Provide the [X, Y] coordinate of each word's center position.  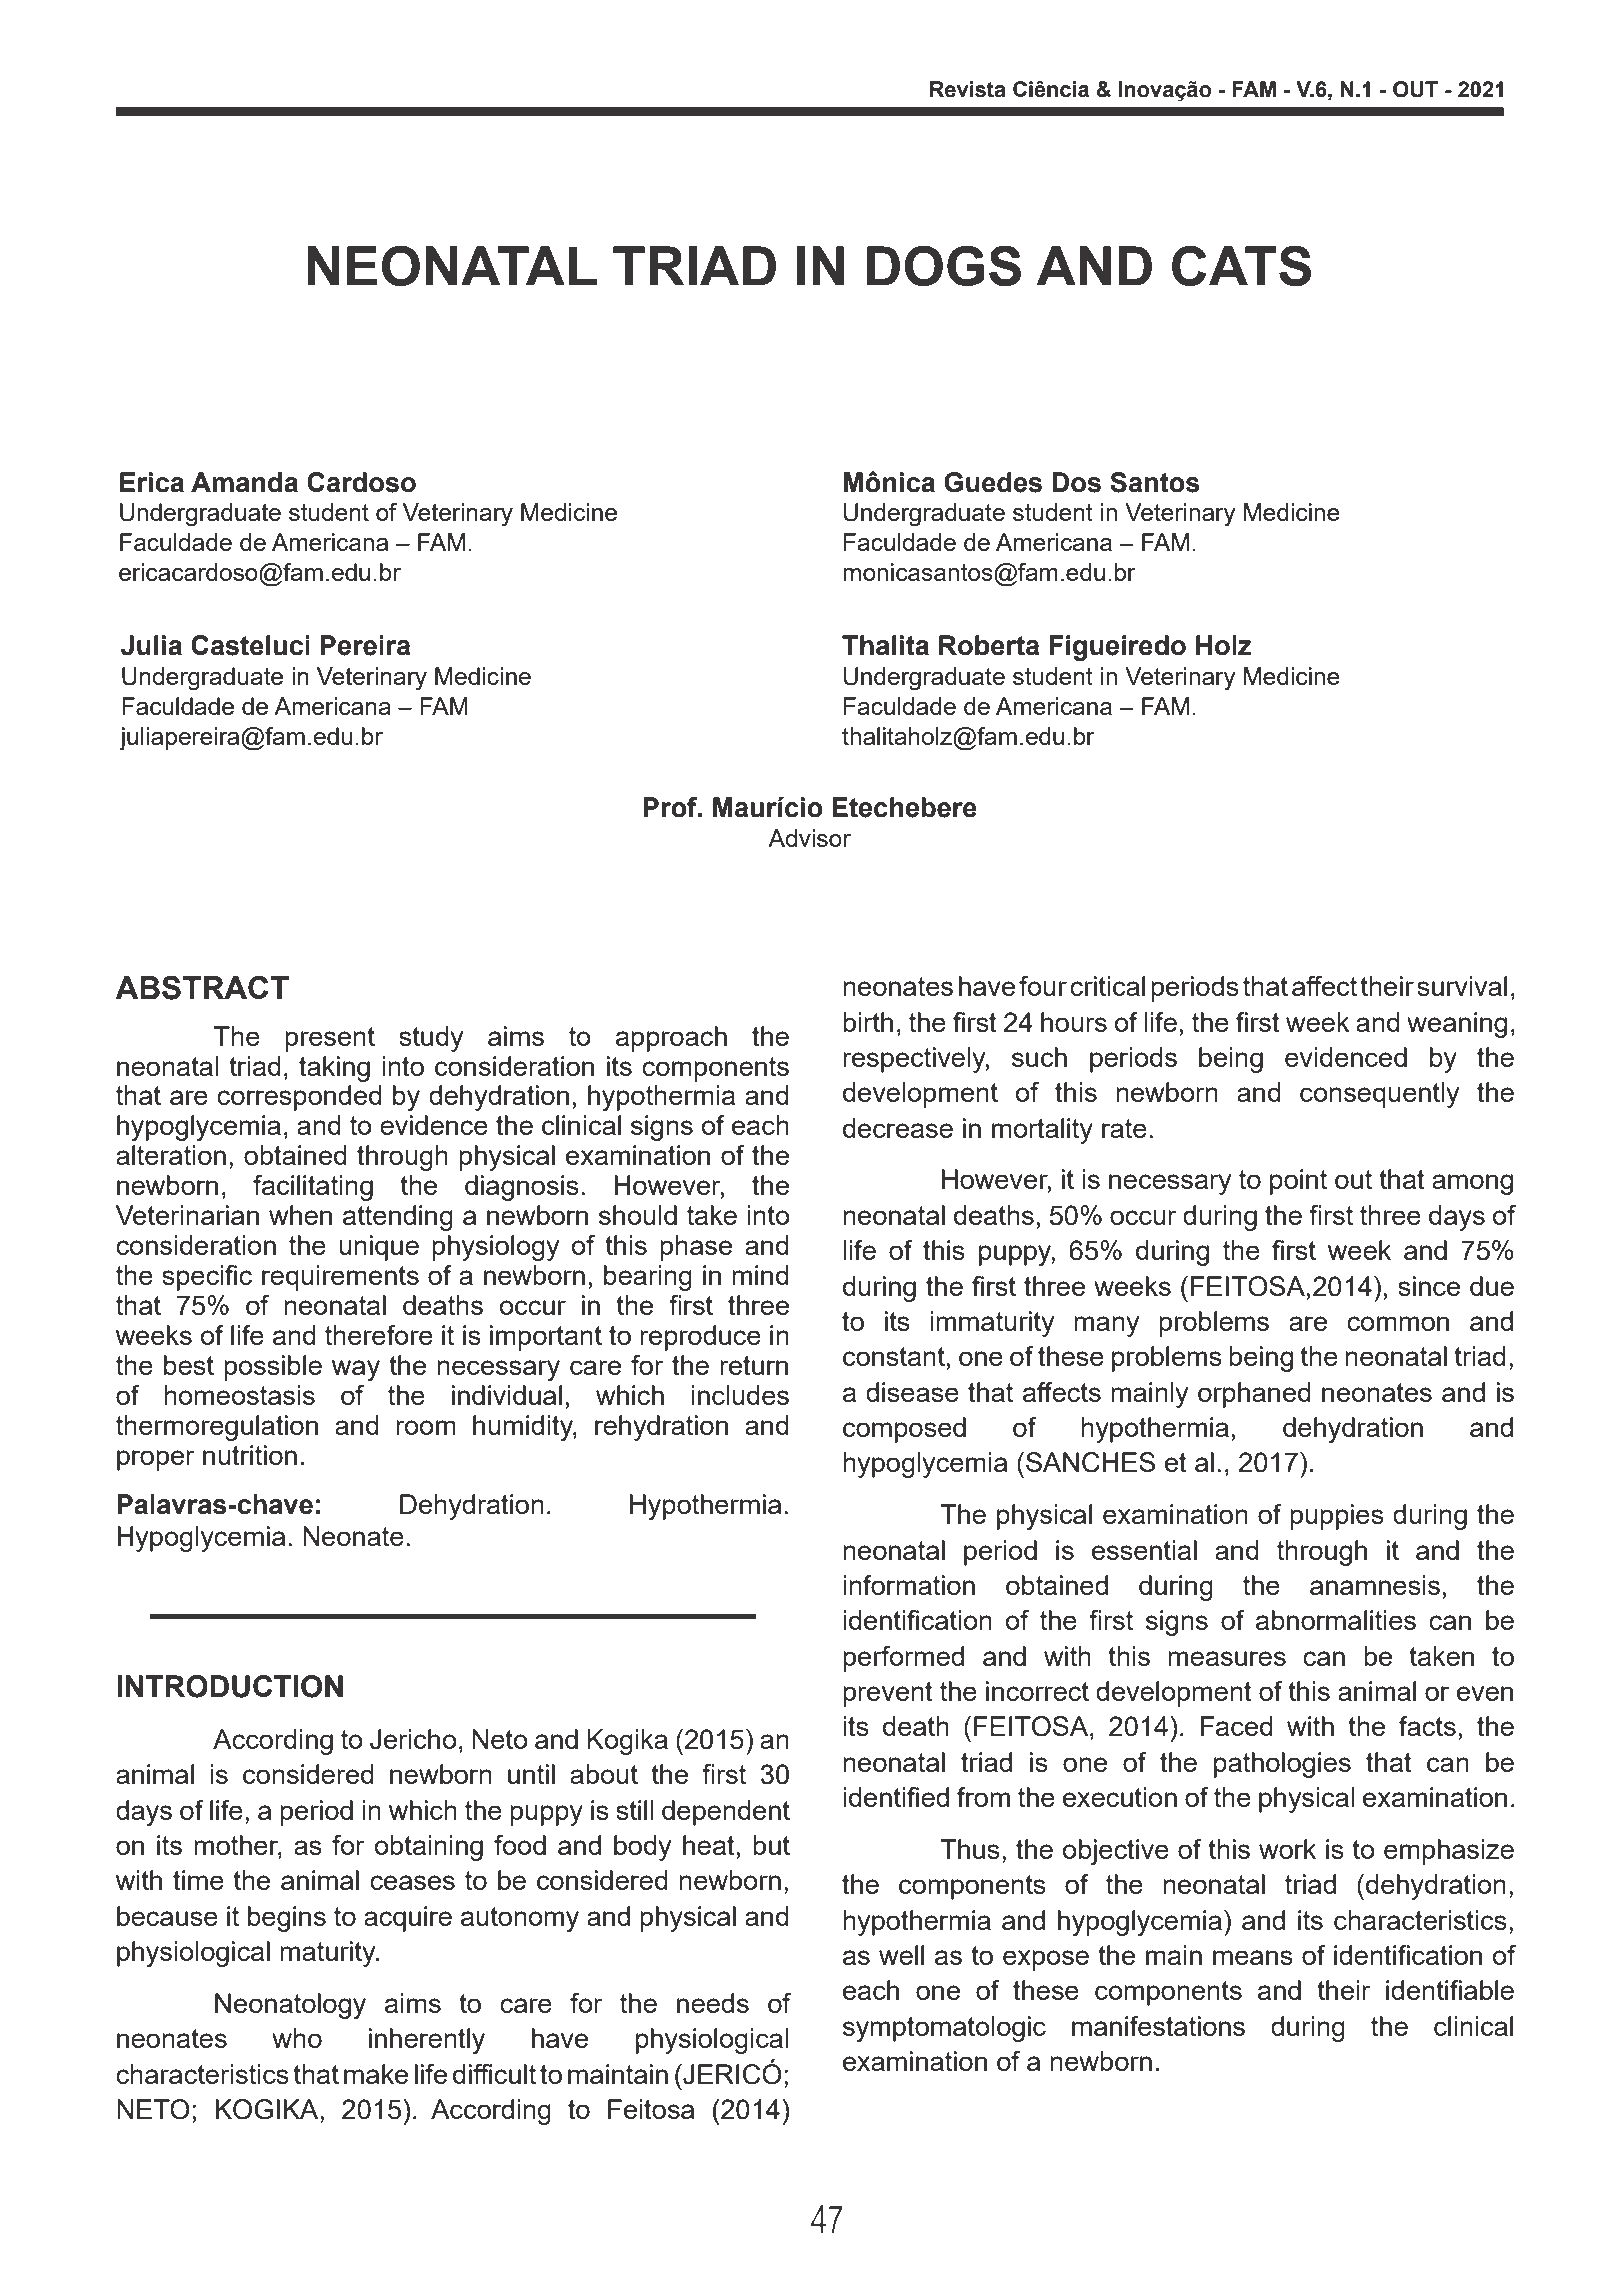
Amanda [244, 482]
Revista [968, 89]
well [901, 1955]
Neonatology [290, 2006]
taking [334, 1069]
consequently [1379, 1095]
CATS [1241, 266]
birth [868, 1022]
